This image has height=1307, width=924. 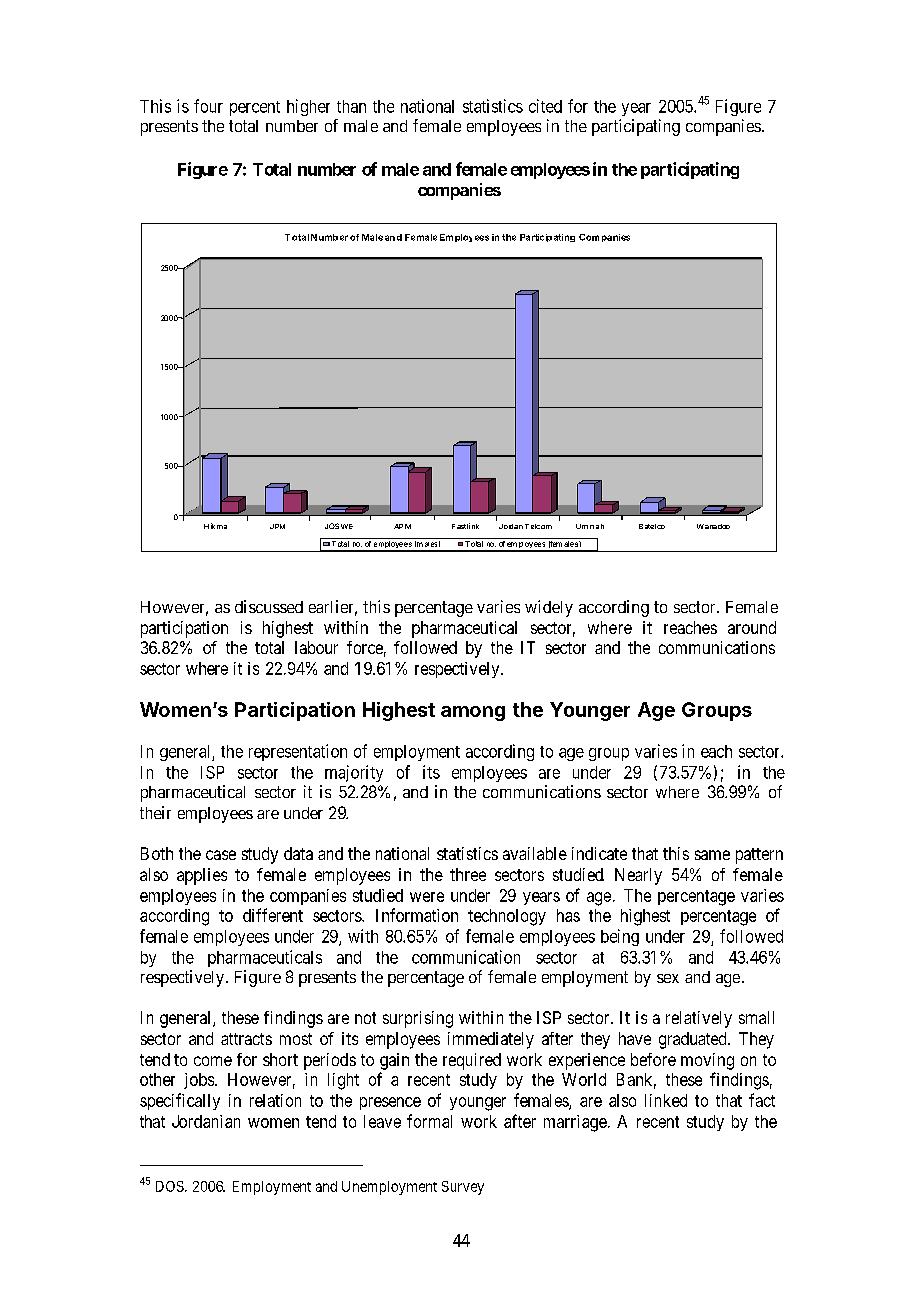 I want to click on Survey, so click(x=463, y=1188).
